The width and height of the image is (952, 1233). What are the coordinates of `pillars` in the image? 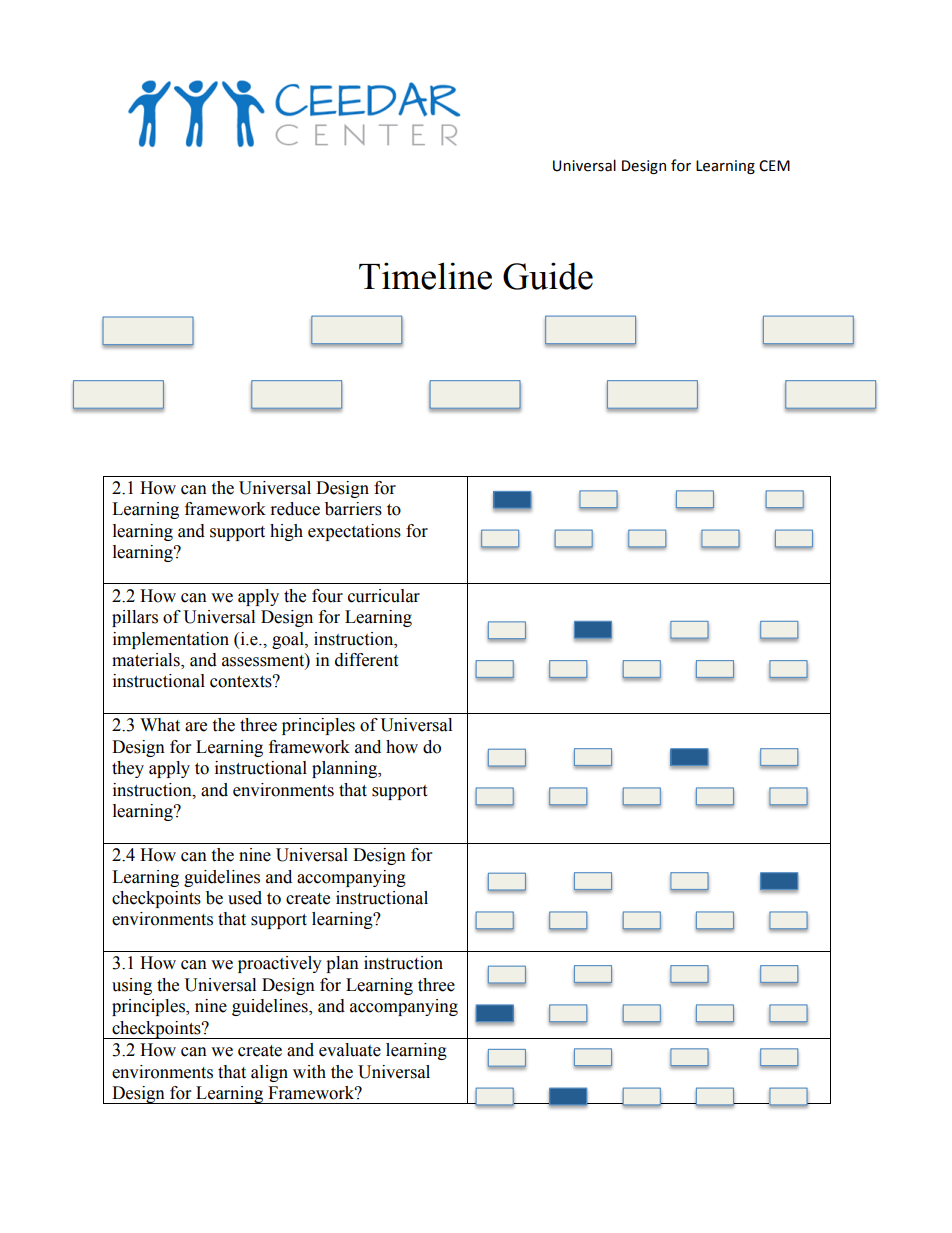 It's located at (135, 618).
